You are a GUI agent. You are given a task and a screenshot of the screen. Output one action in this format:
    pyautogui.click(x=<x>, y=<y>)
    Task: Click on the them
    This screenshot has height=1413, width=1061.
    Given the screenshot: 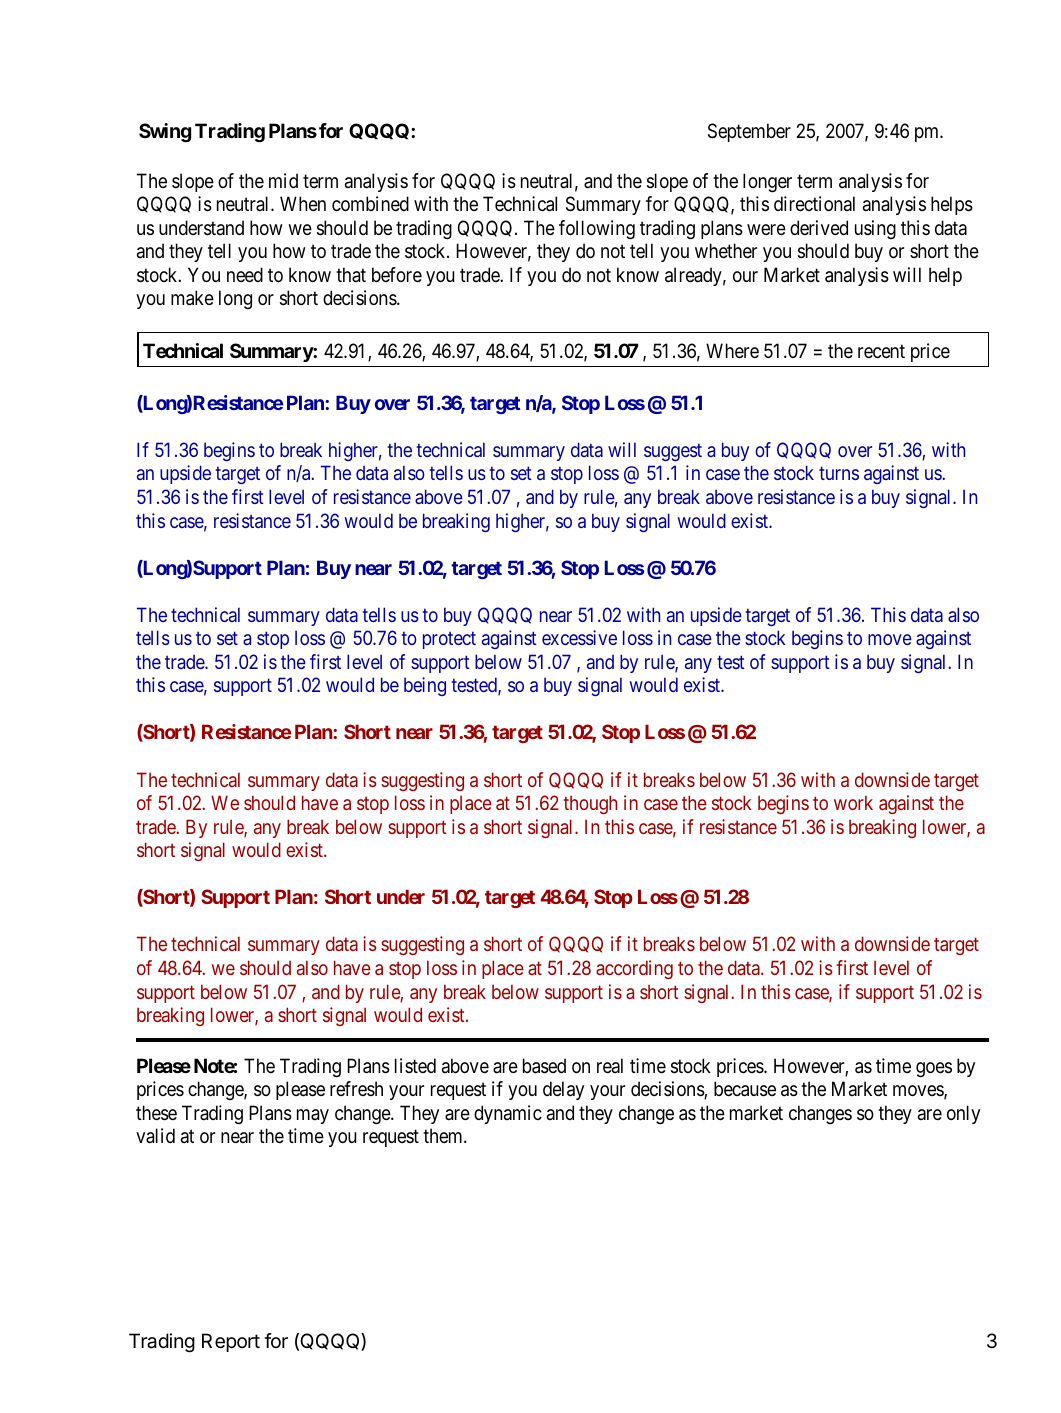 What is the action you would take?
    pyautogui.click(x=444, y=1135)
